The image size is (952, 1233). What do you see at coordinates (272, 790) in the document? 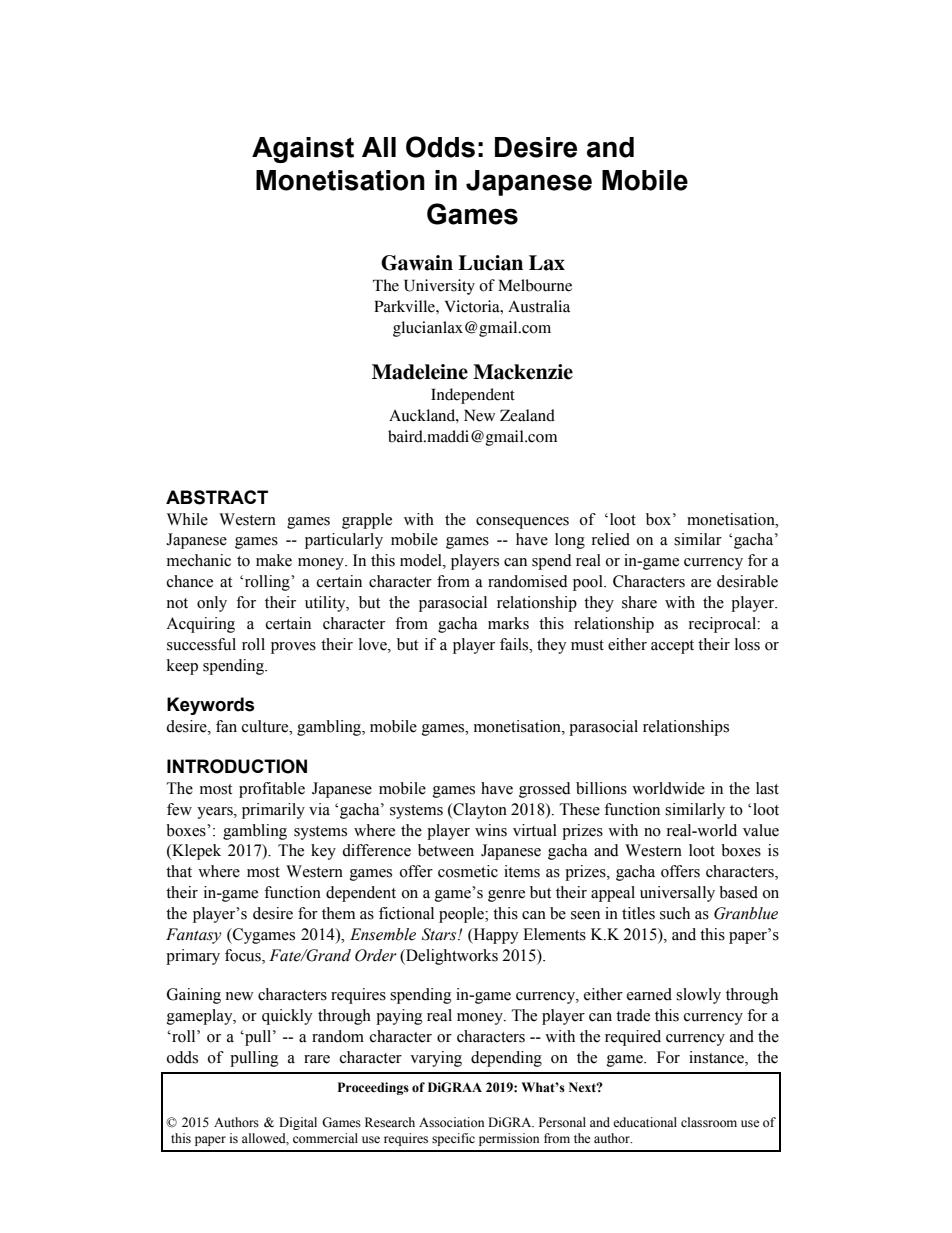
I see `profitable` at bounding box center [272, 790].
